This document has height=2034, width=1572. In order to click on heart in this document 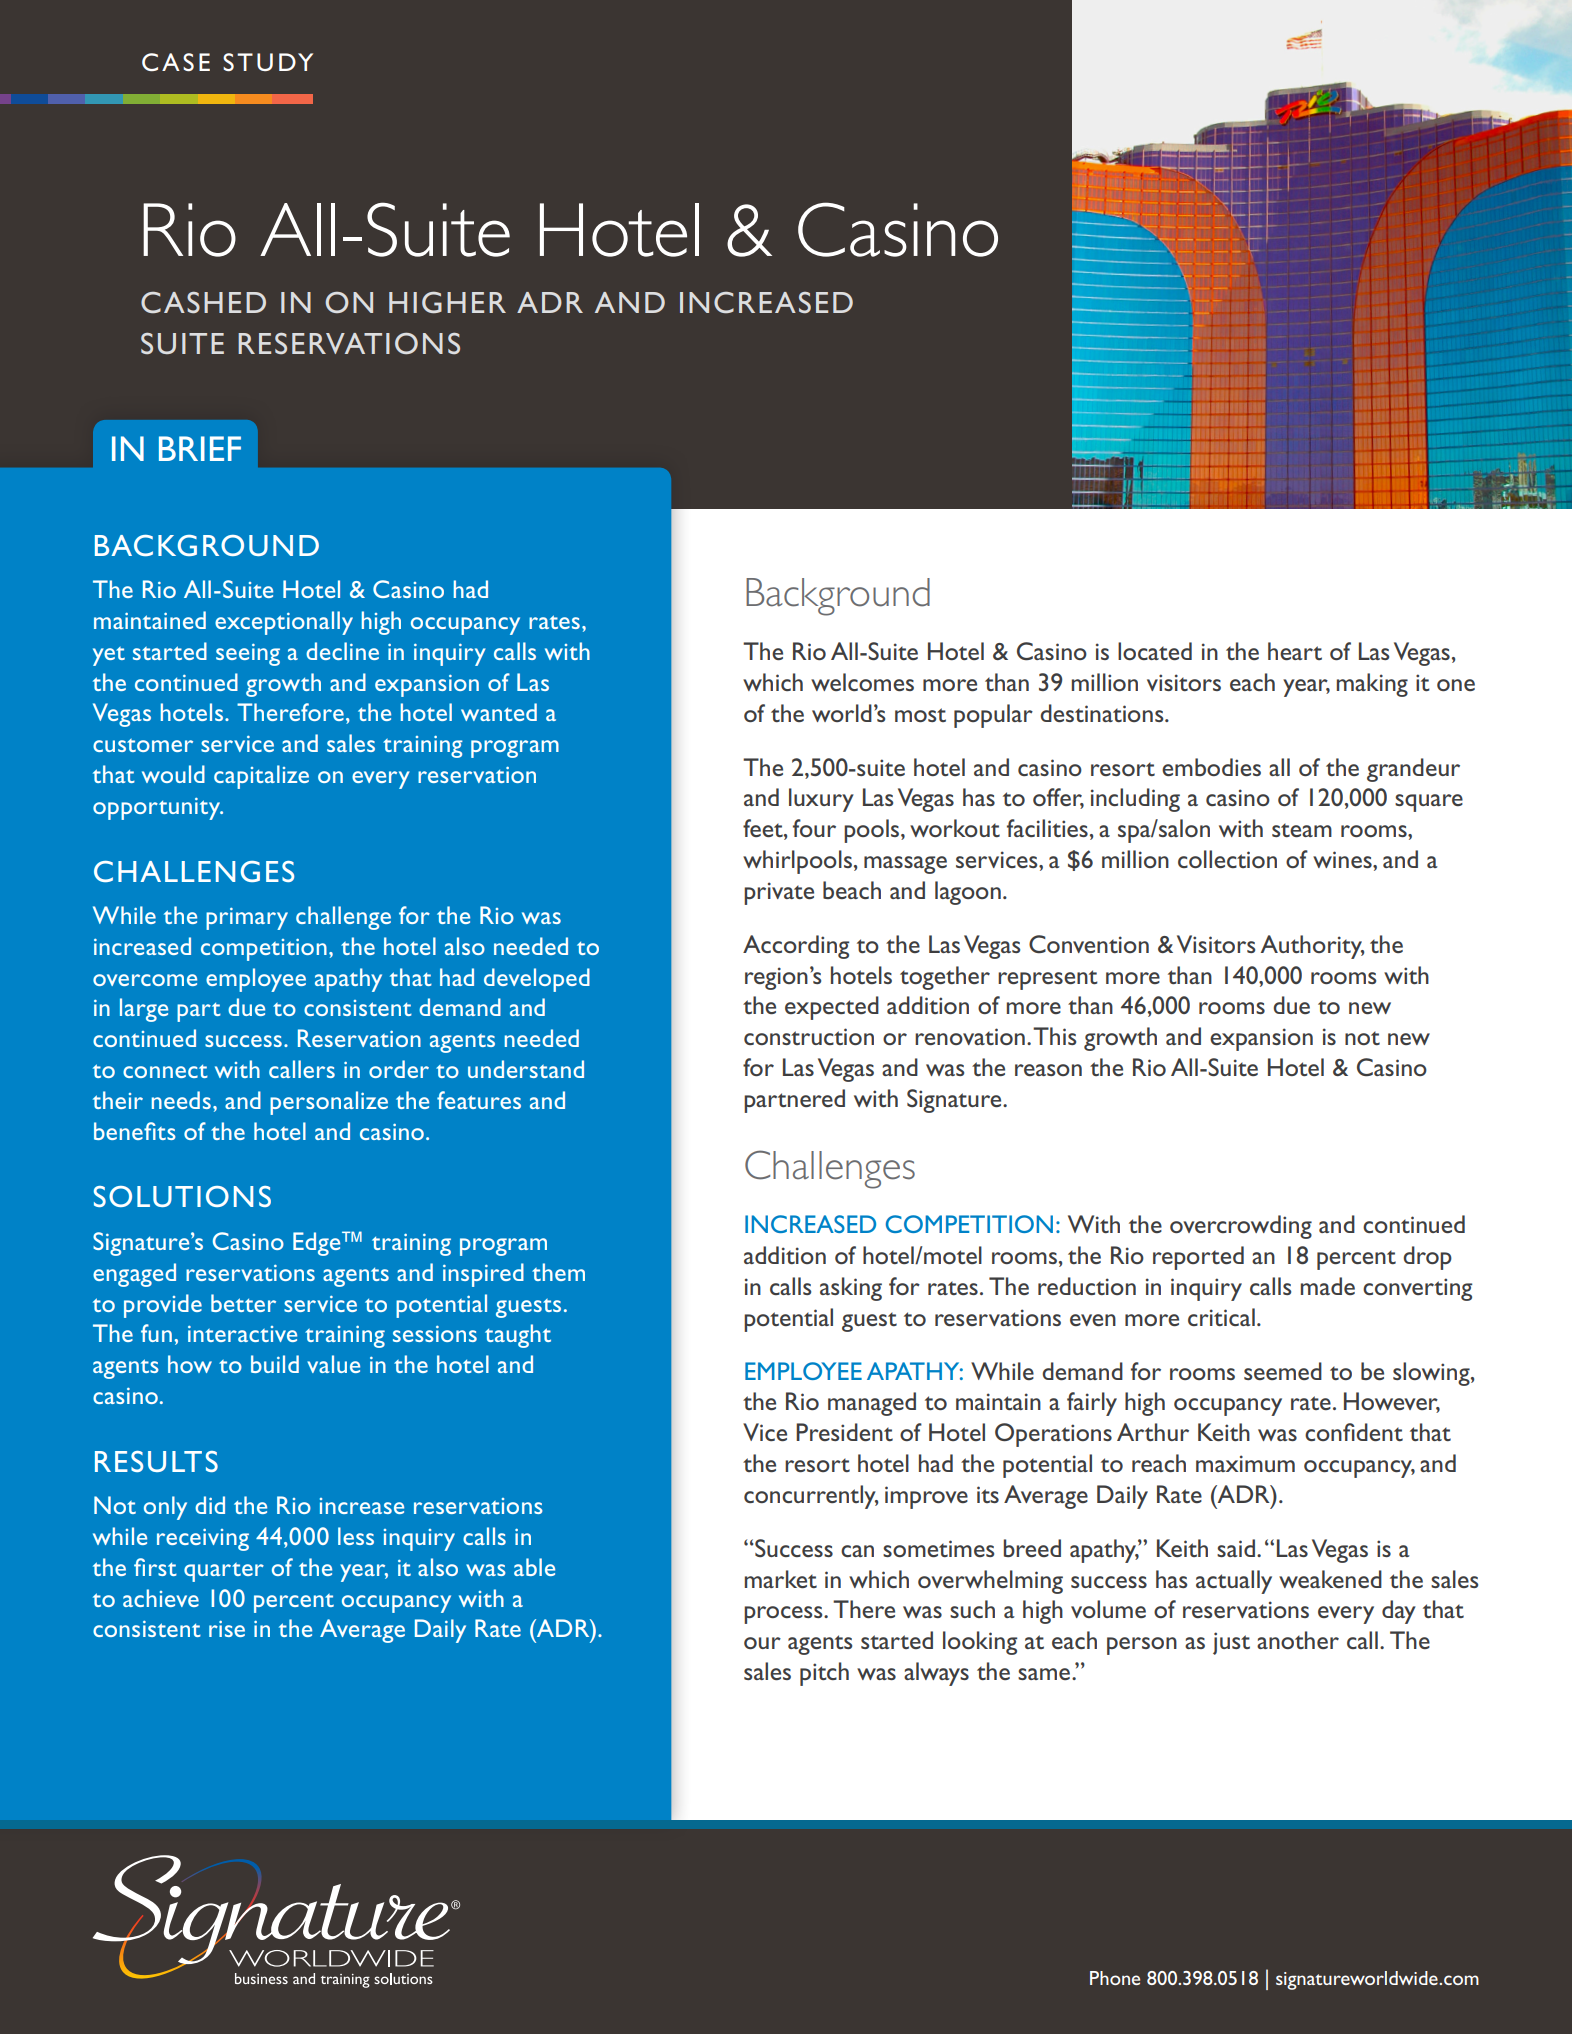, I will do `click(1295, 651)`.
